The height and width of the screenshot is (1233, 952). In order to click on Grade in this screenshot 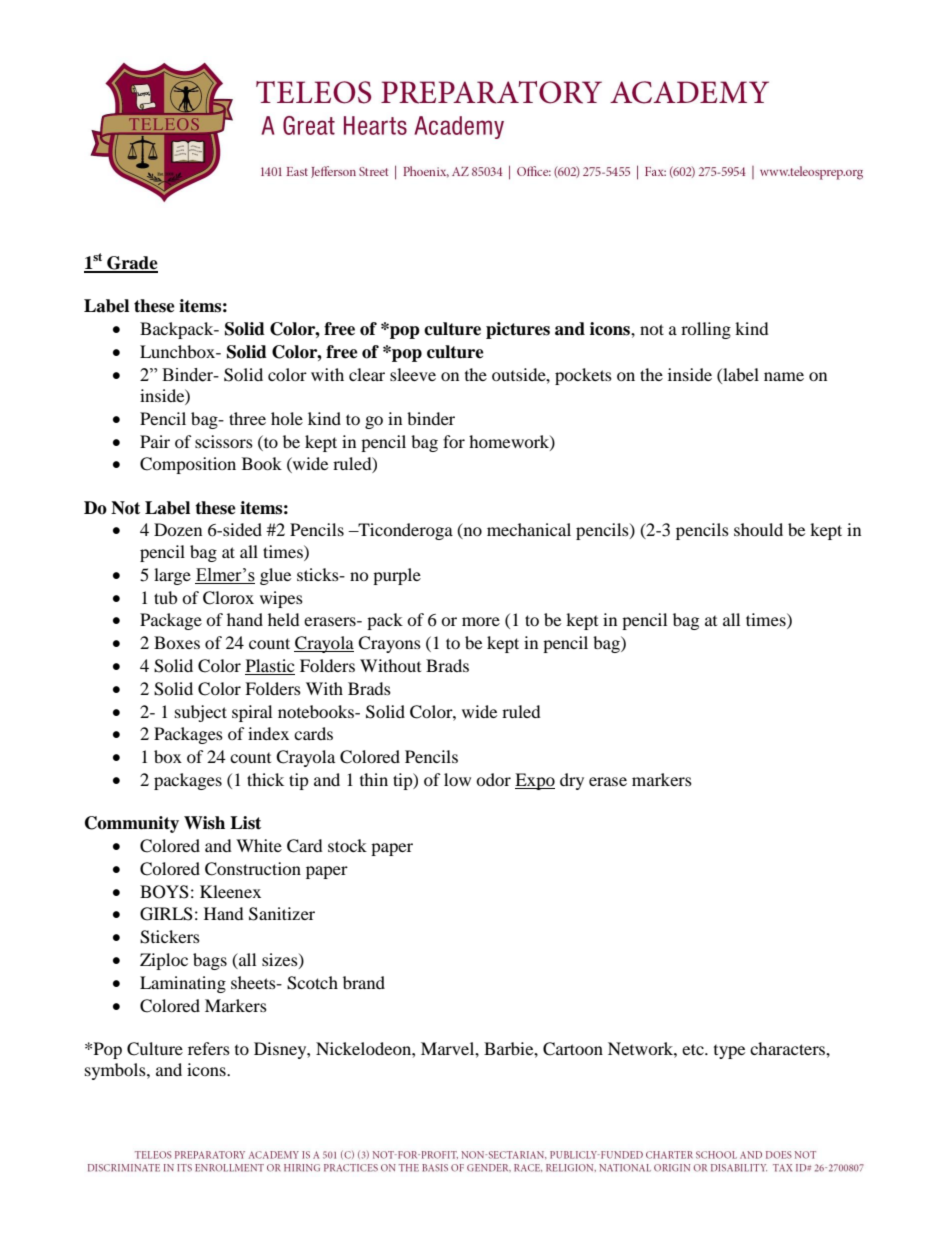, I will do `click(131, 264)`.
